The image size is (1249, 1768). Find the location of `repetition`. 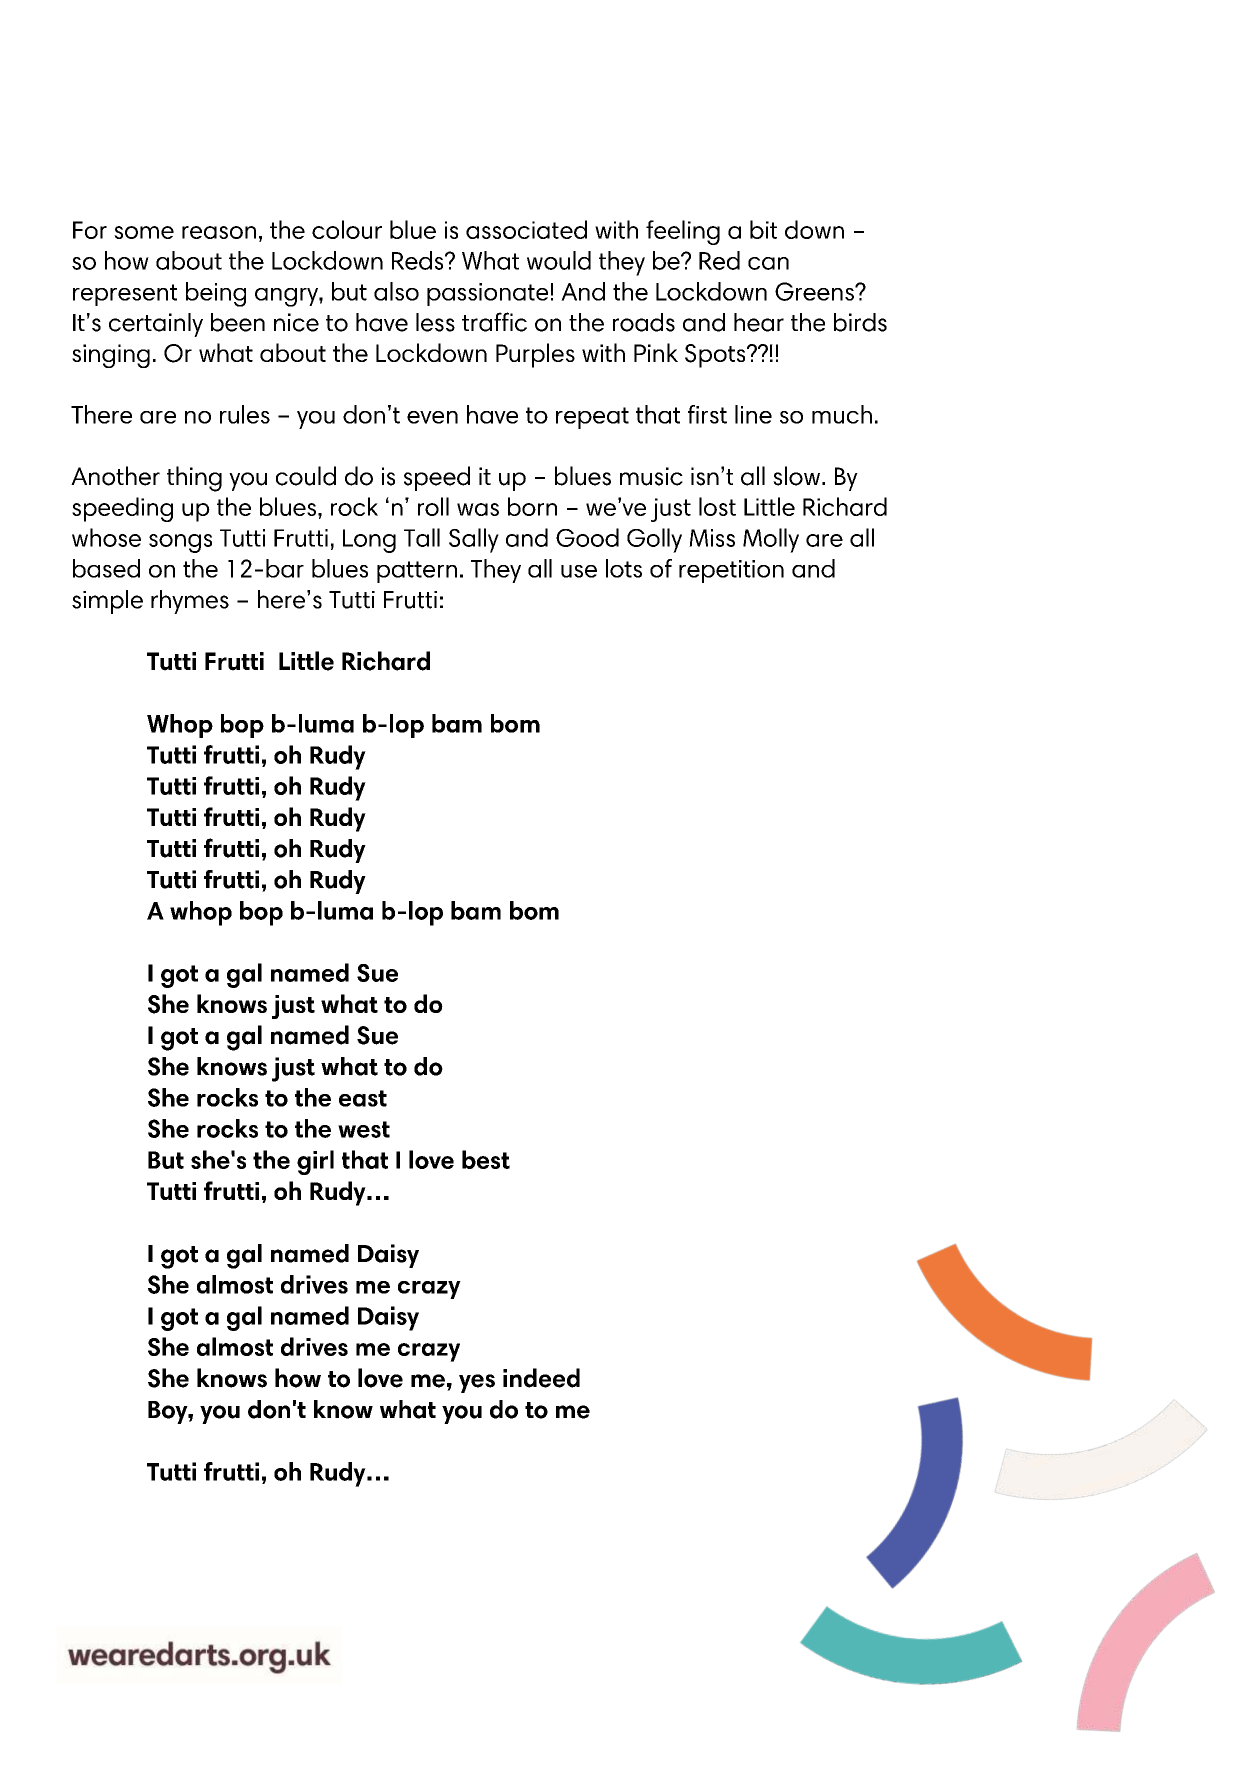

repetition is located at coordinates (731, 571).
